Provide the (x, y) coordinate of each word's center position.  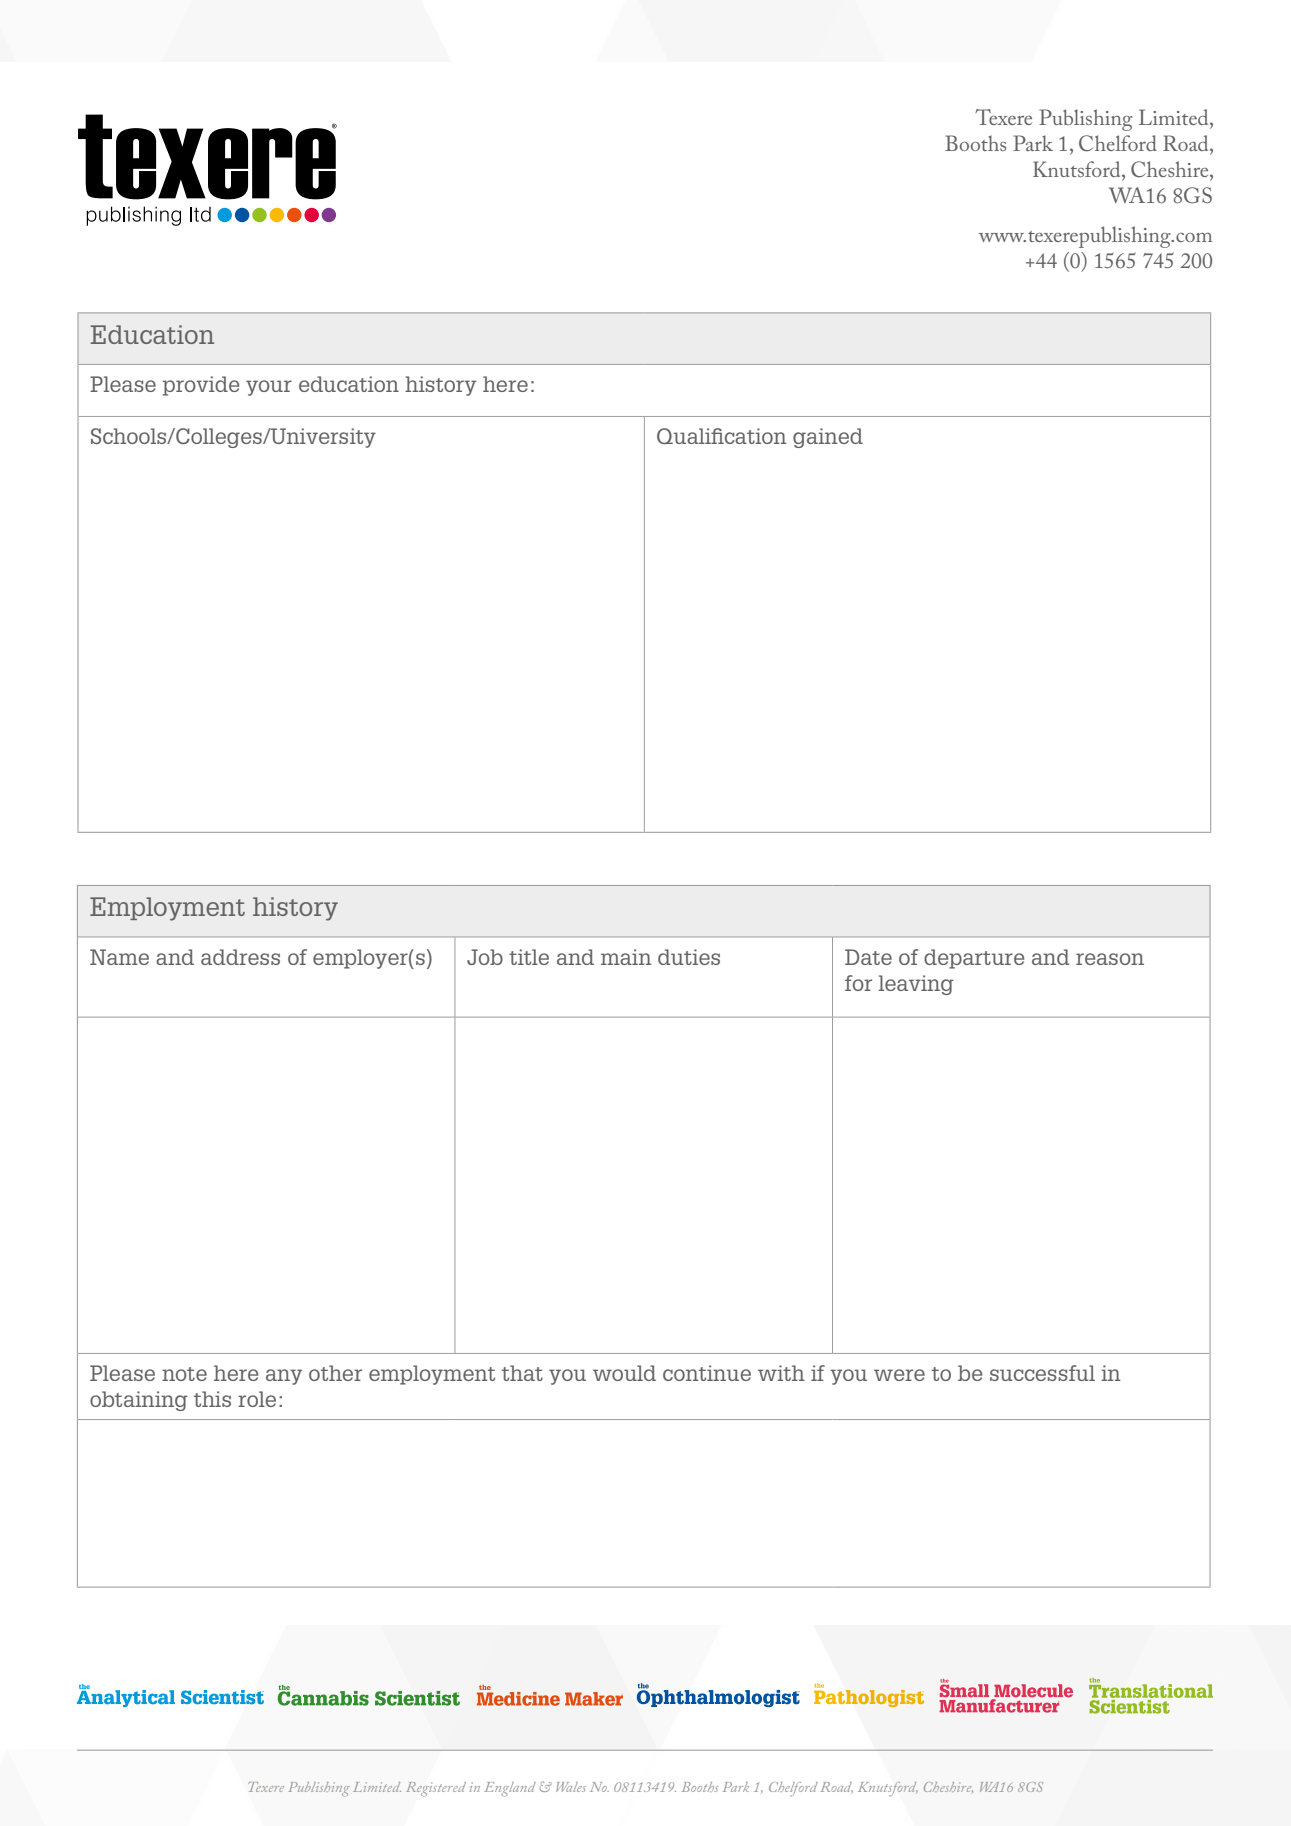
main (626, 957)
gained (828, 438)
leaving (916, 985)
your (269, 388)
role (257, 1399)
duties (689, 957)
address (240, 957)
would (624, 1373)
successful (1042, 1373)
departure (974, 959)
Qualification (722, 436)
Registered (436, 1789)
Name (119, 957)
